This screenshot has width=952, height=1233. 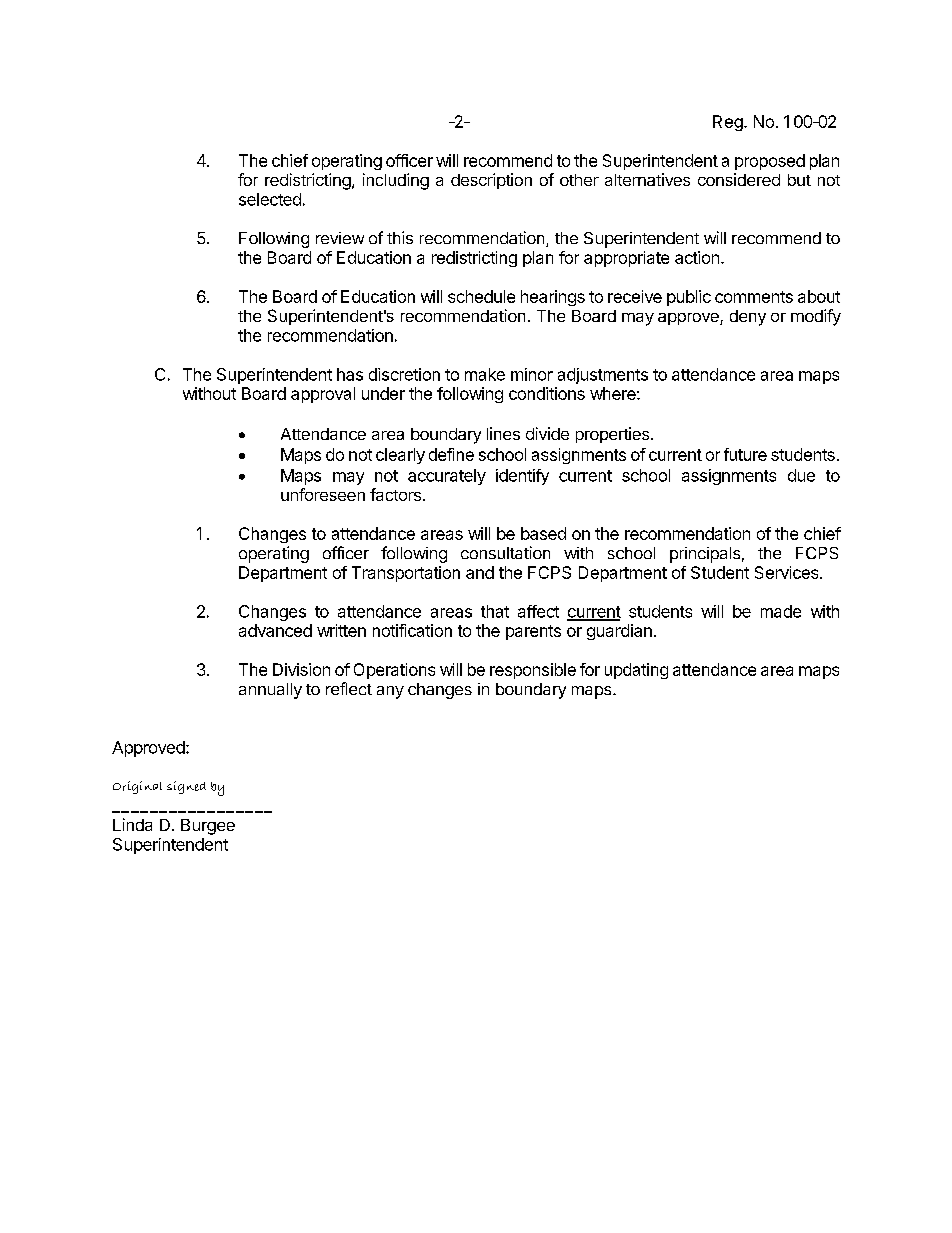 I want to click on future, so click(x=745, y=454).
